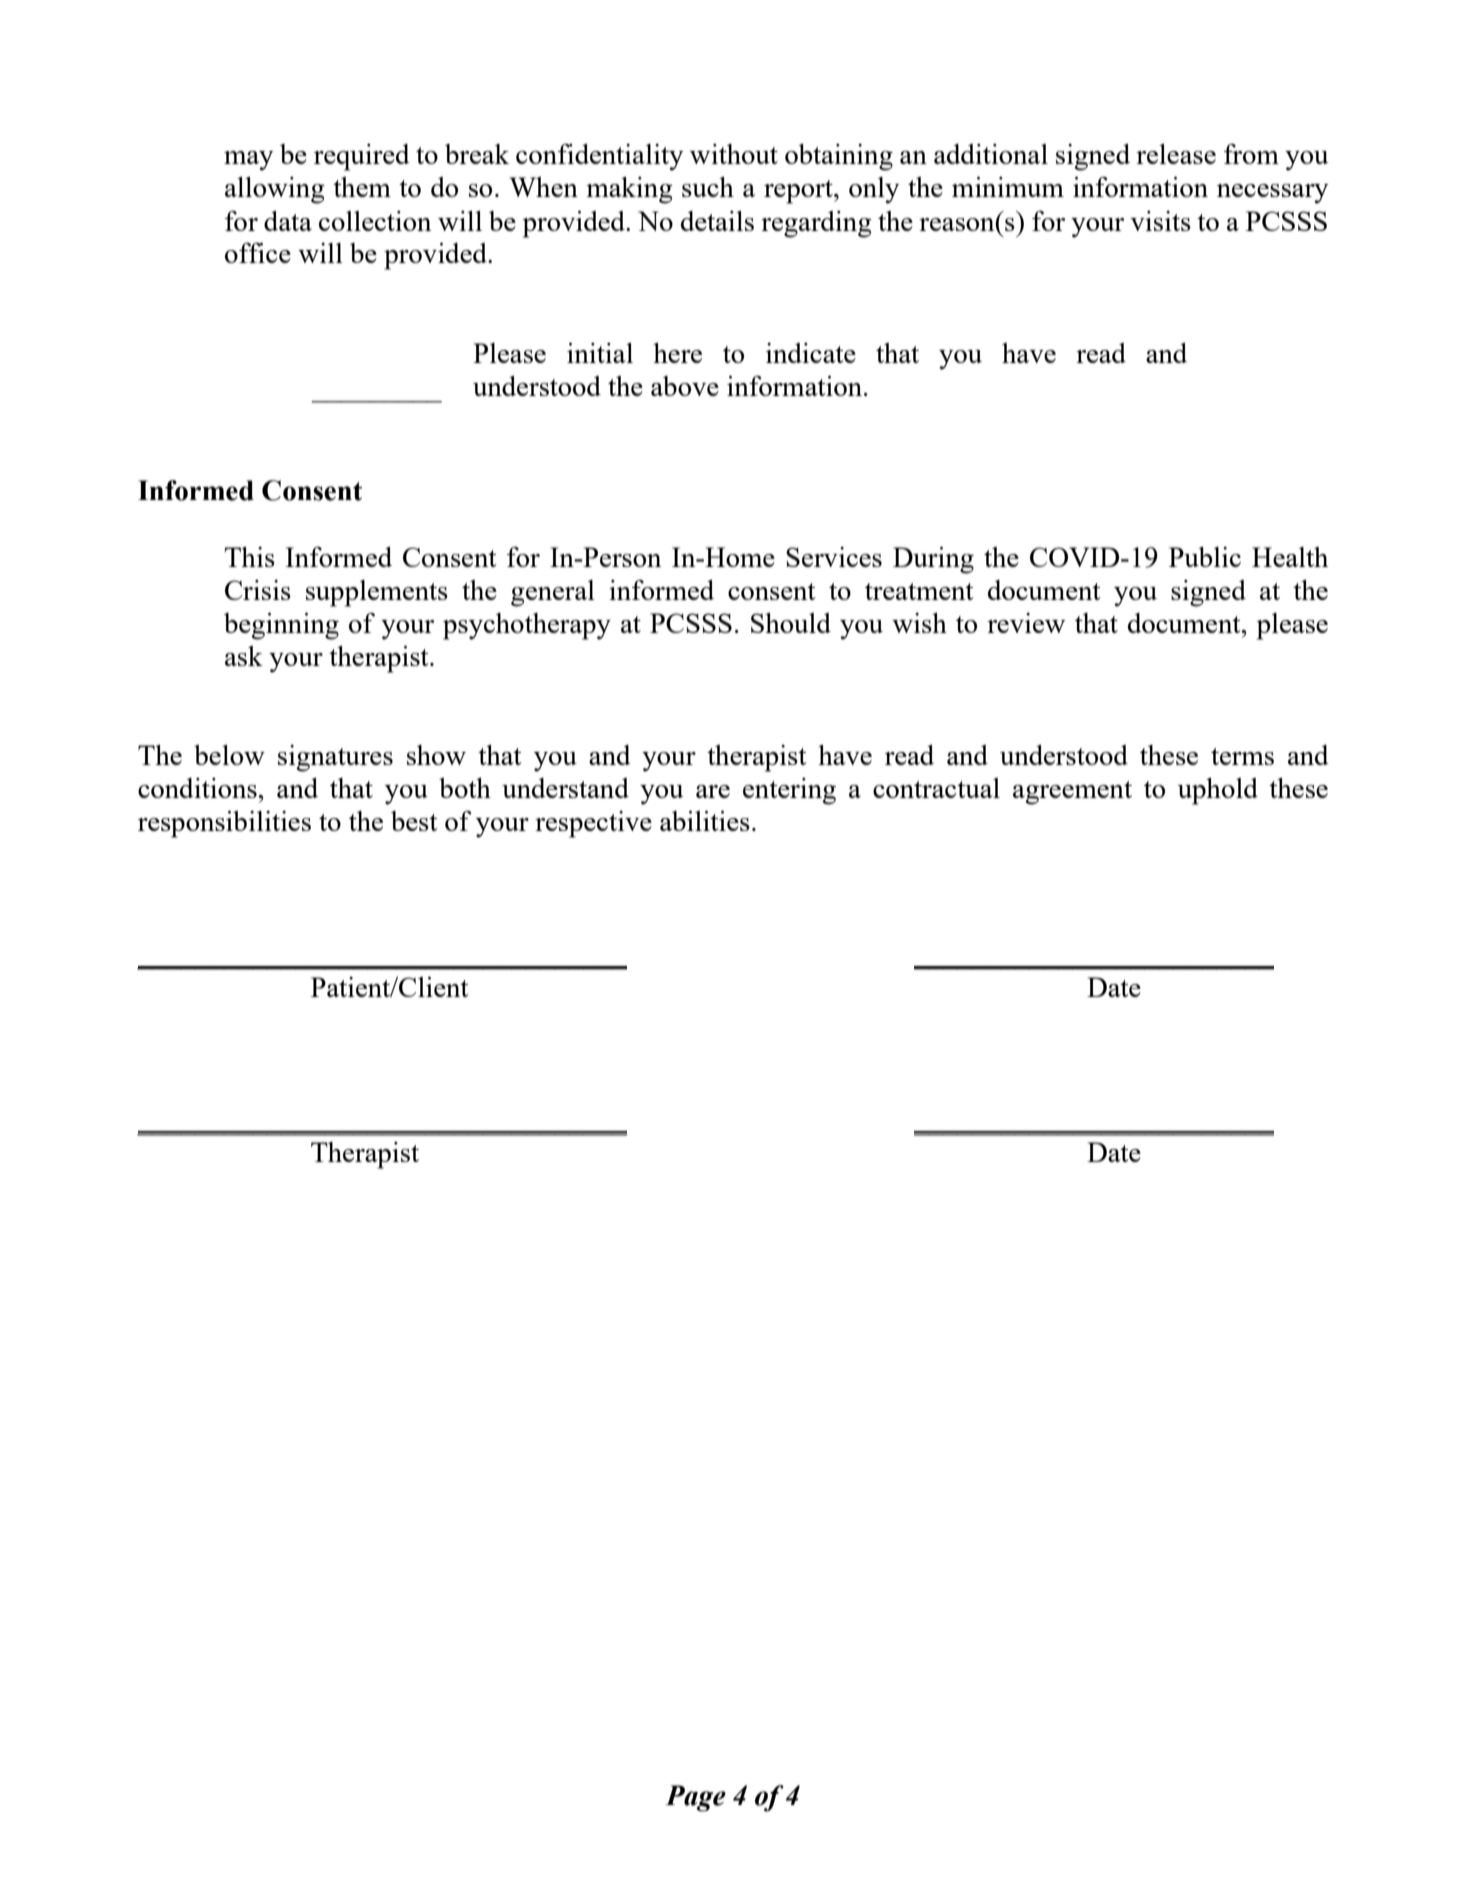 This screenshot has height=1898, width=1467. Describe the element at coordinates (224, 824) in the screenshot. I see `responsibilities` at that location.
